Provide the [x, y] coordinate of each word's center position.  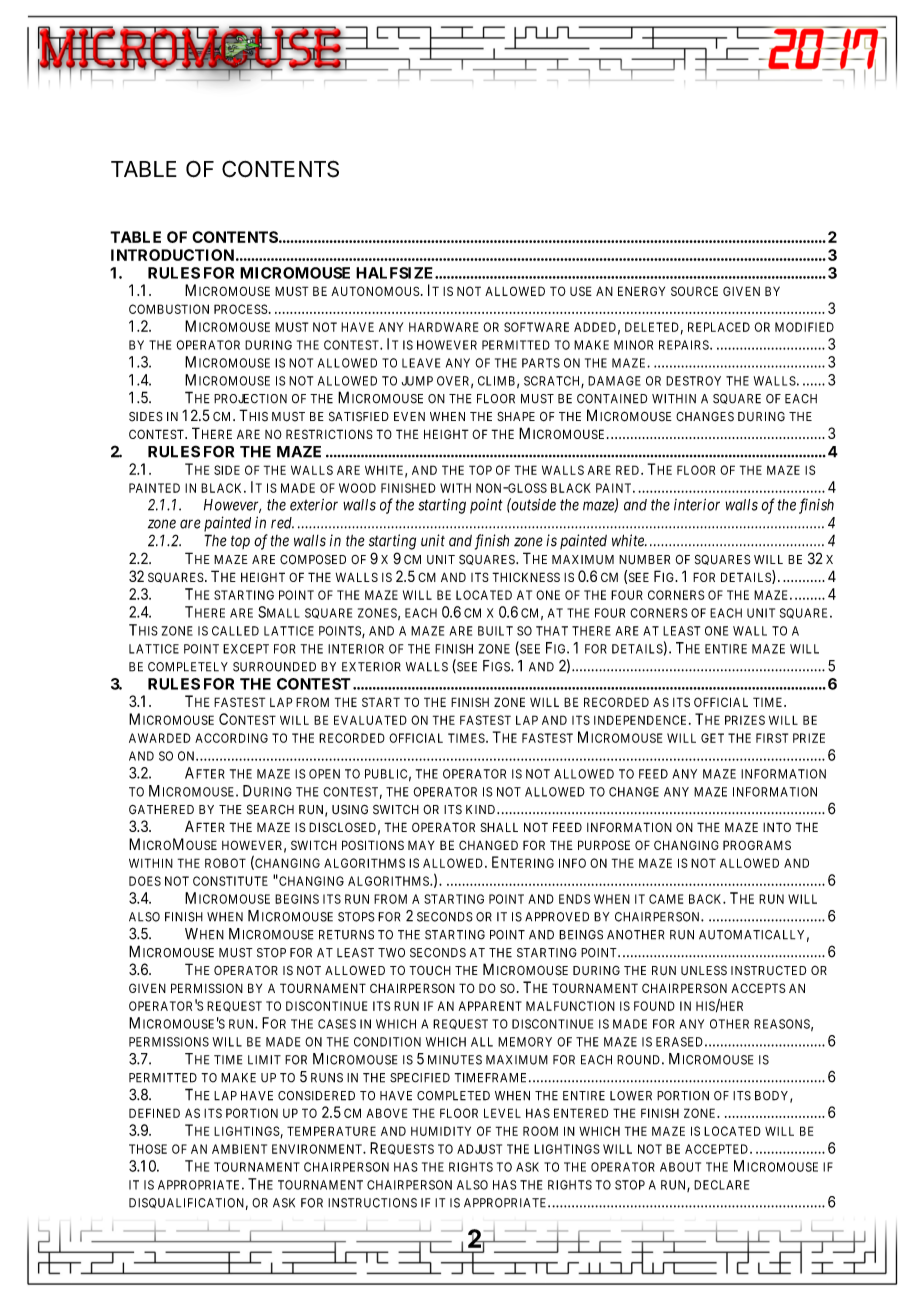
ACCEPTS [758, 988]
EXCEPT [246, 649]
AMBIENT [239, 1149]
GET [712, 738]
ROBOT [225, 863]
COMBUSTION [169, 309]
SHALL [499, 827]
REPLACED [719, 327]
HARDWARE [443, 327]
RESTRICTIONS [329, 434]
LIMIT [264, 1060]
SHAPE [516, 416]
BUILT [495, 631]
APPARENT [490, 1006]
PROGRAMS [757, 845]
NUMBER [644, 559]
